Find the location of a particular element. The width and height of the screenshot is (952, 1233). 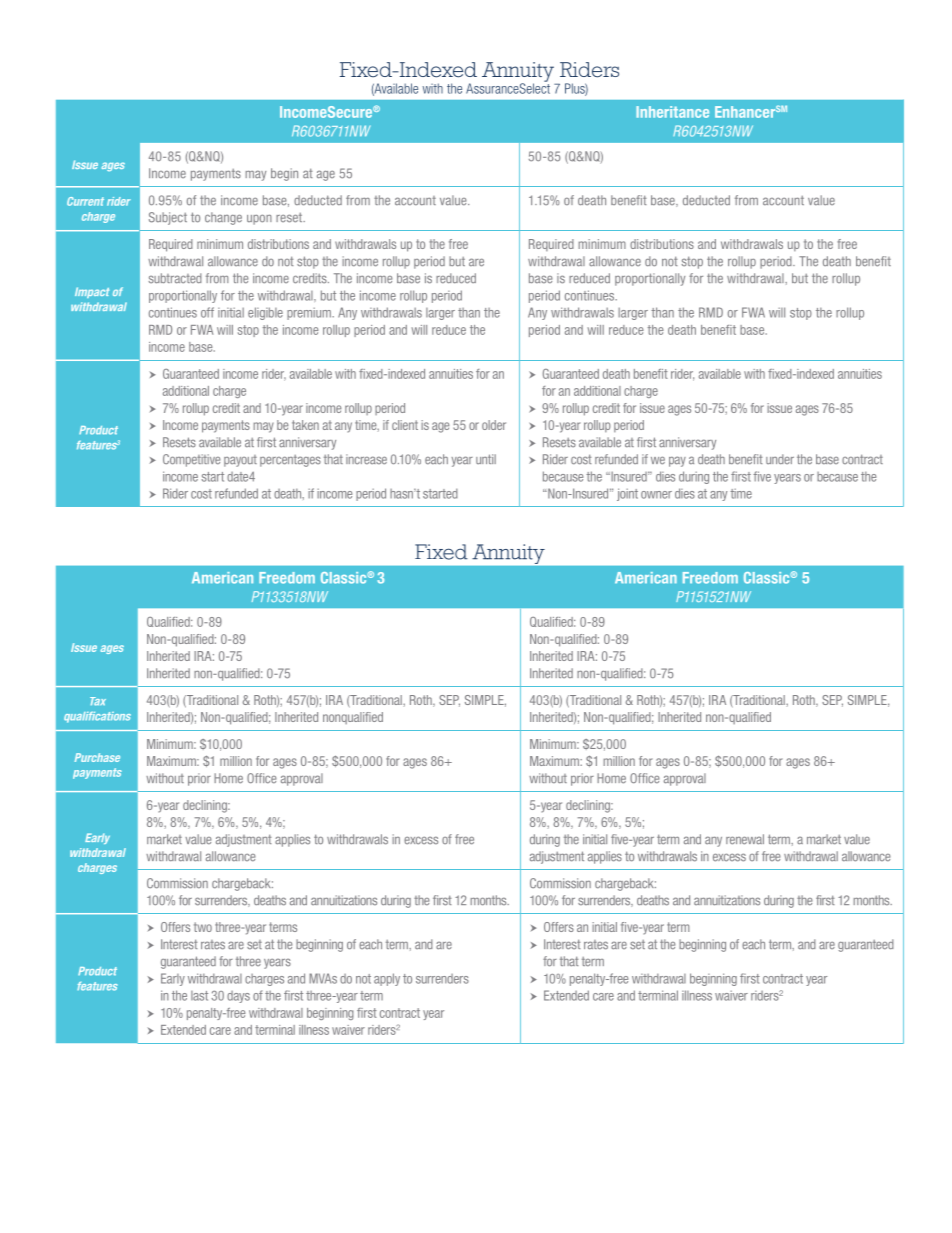

qualifications is located at coordinates (97, 717).
